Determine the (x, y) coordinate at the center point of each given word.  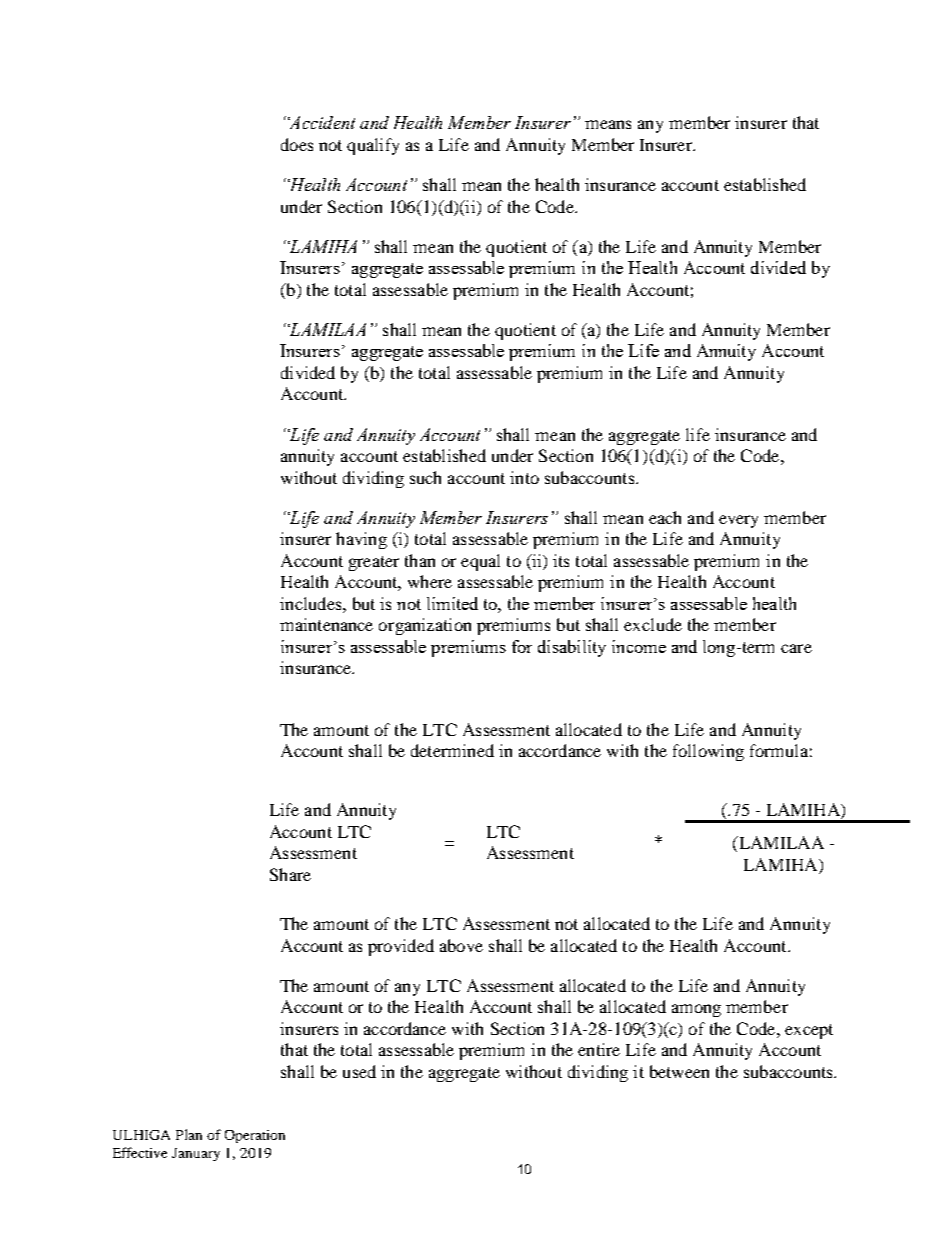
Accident (321, 122)
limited (452, 603)
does (297, 144)
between (679, 1071)
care (796, 648)
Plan (189, 1134)
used (359, 1071)
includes (312, 603)
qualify (373, 146)
